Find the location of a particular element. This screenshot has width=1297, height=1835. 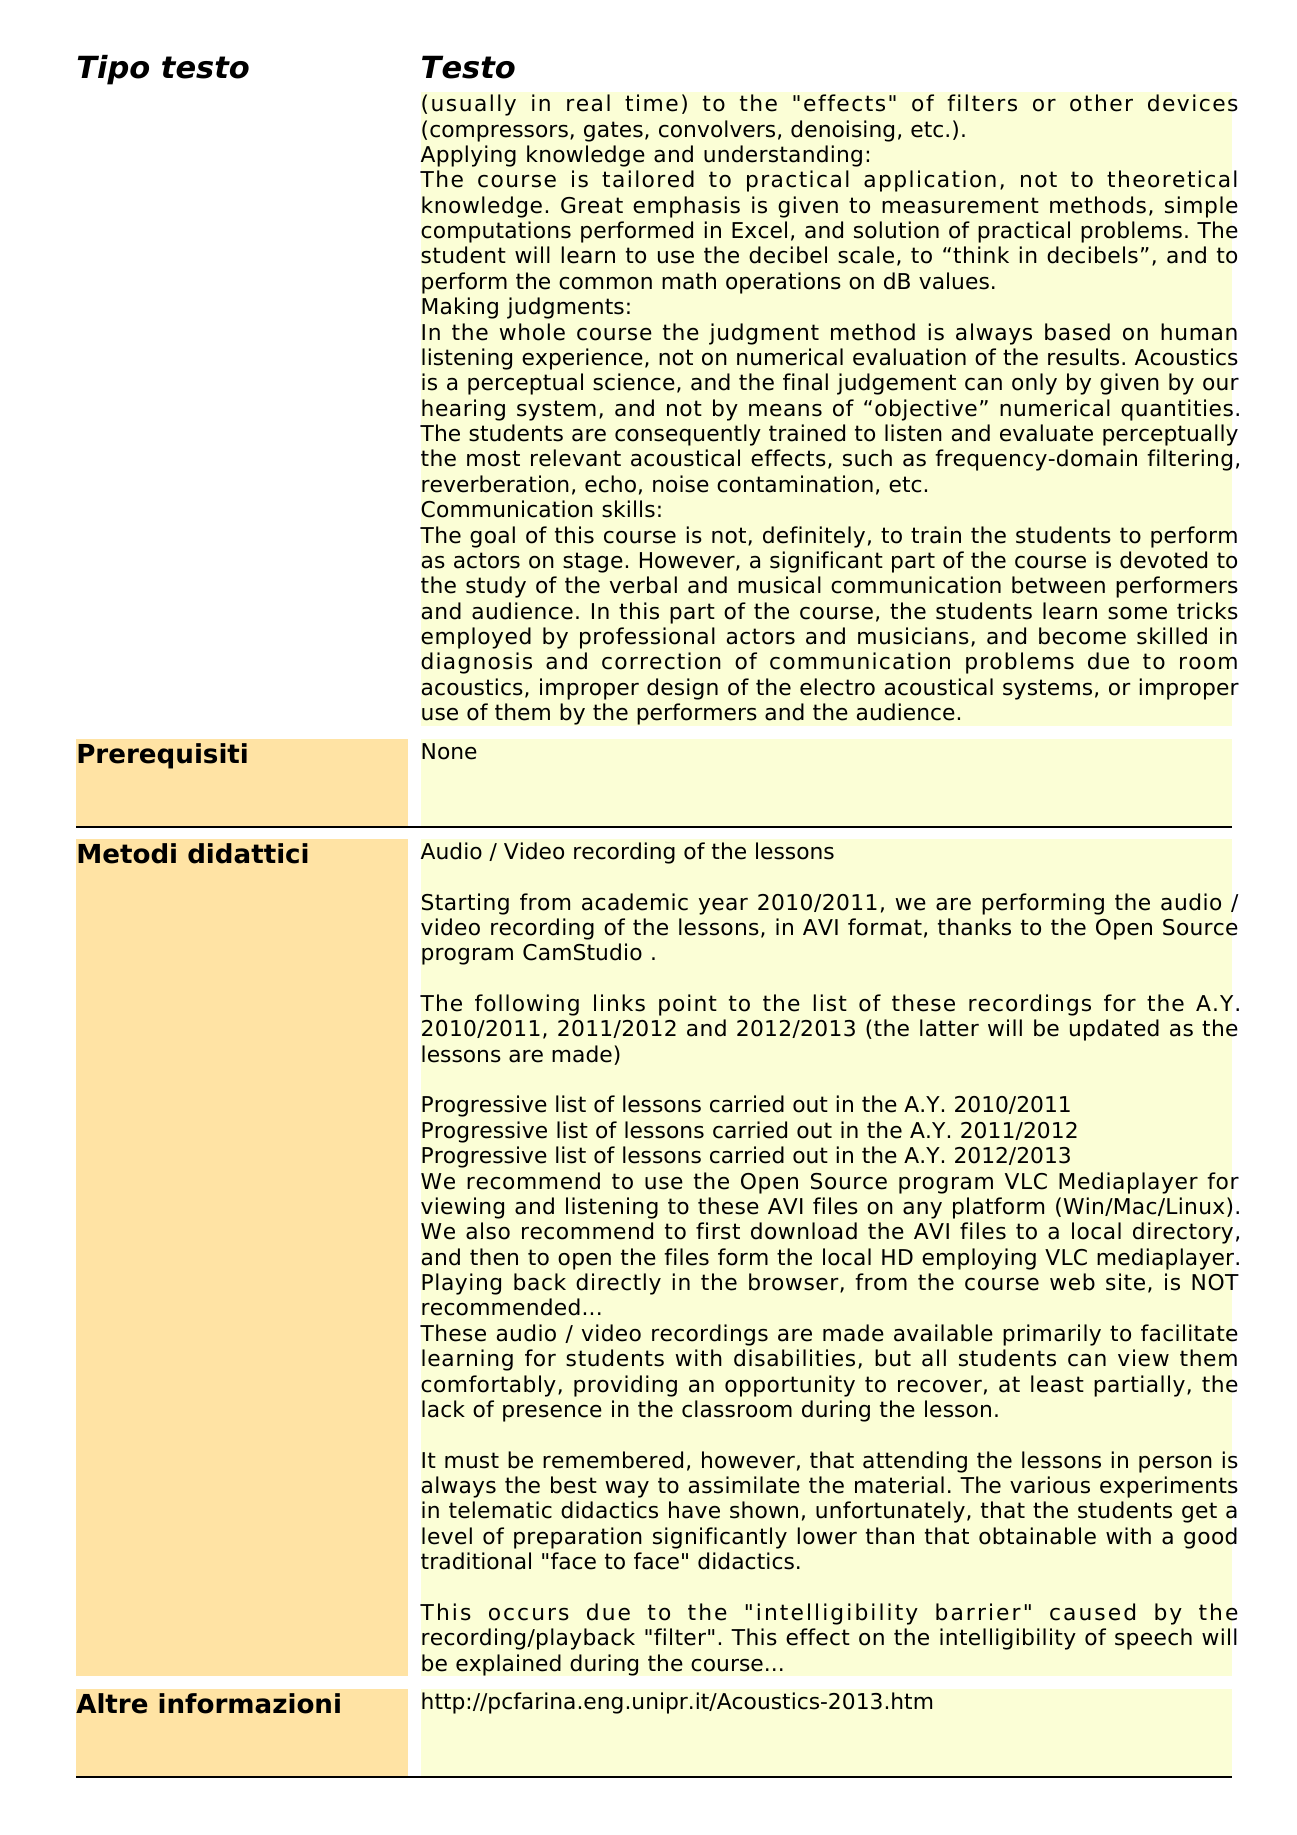

year is located at coordinates (723, 906).
